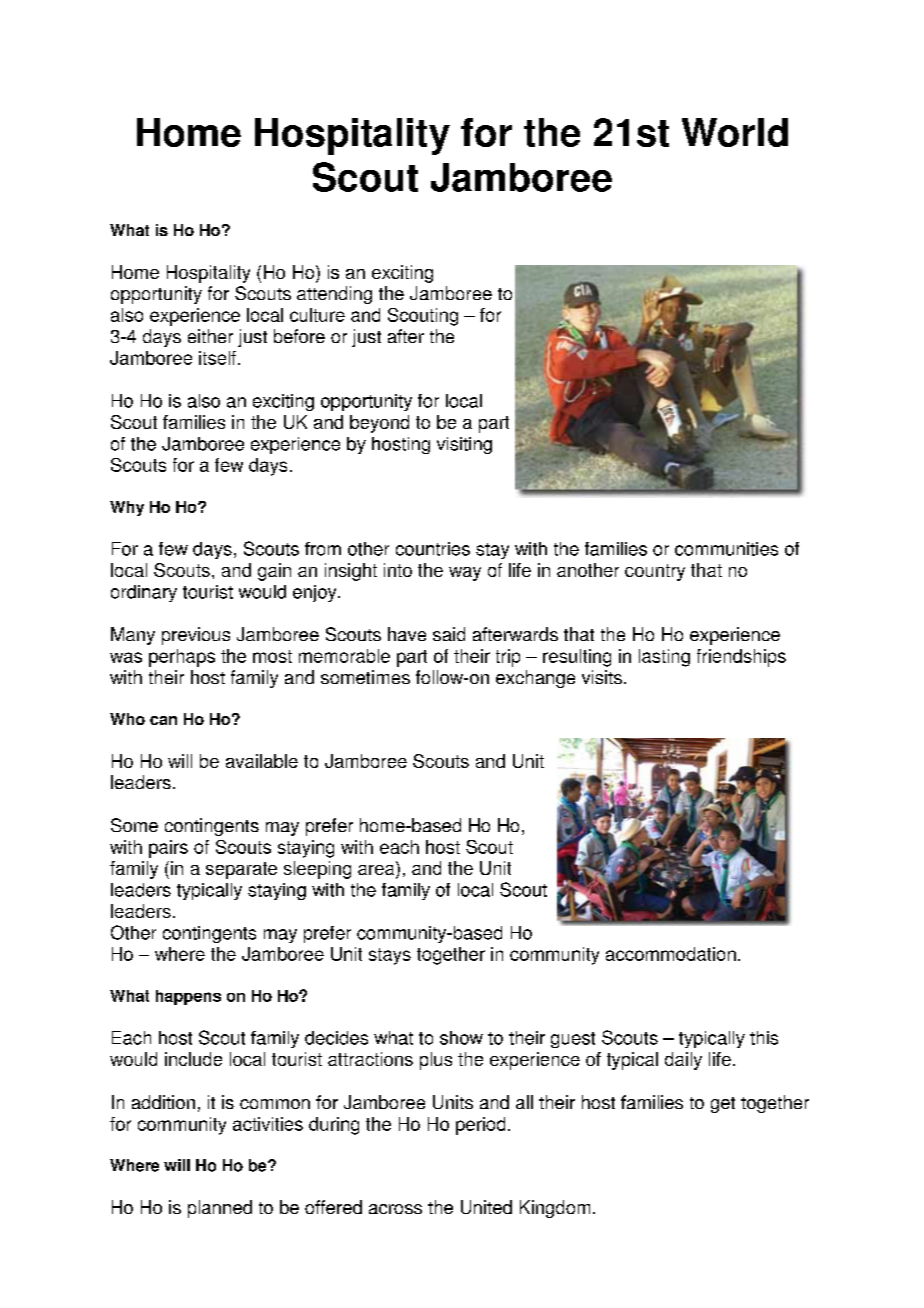  I want to click on attending, so click(334, 295).
